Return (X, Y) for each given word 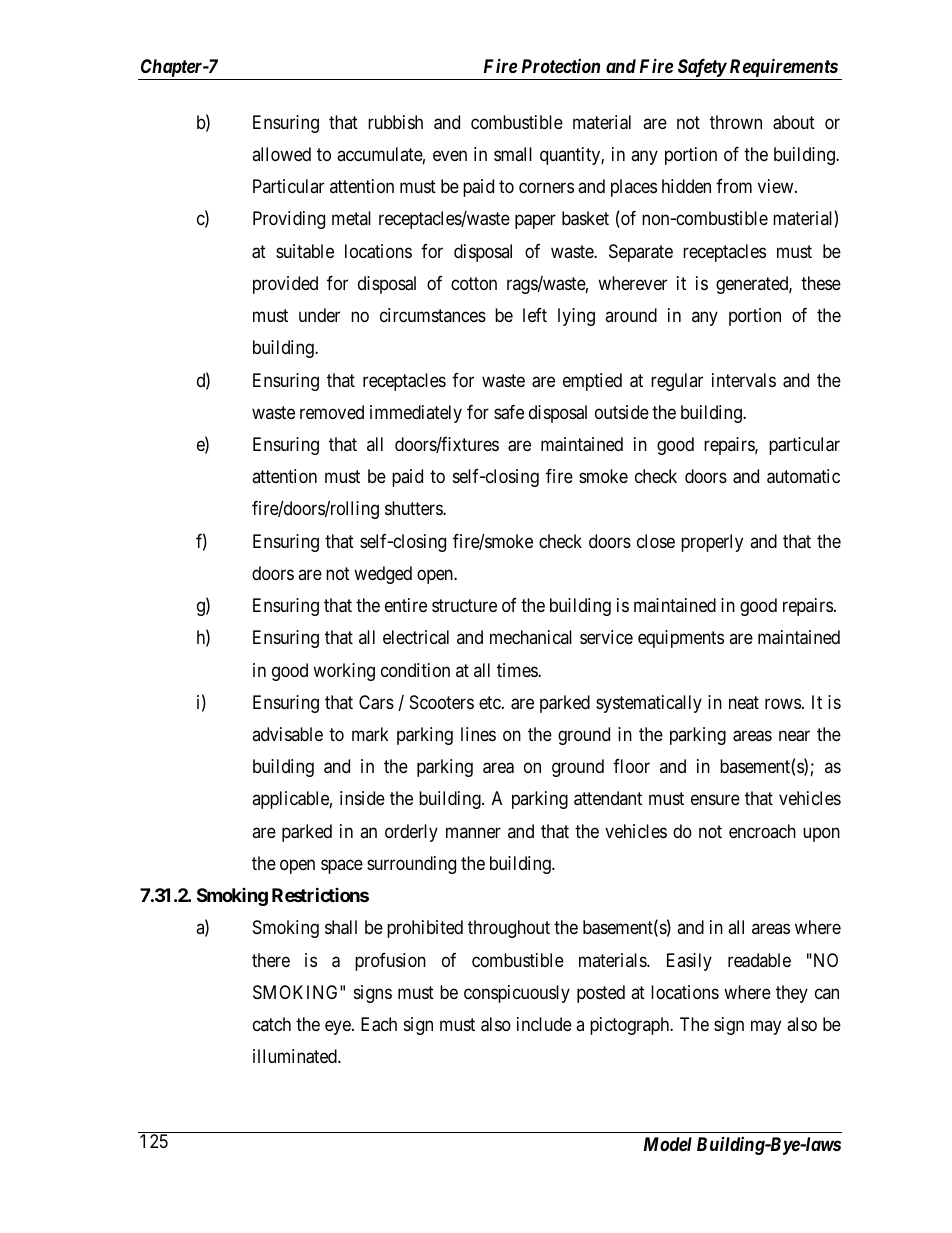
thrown (736, 122)
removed (332, 412)
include (544, 1024)
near (794, 736)
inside (362, 798)
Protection (561, 66)
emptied (592, 382)
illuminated (296, 1056)
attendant (608, 798)
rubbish (395, 122)
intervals (744, 380)
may (766, 1027)
